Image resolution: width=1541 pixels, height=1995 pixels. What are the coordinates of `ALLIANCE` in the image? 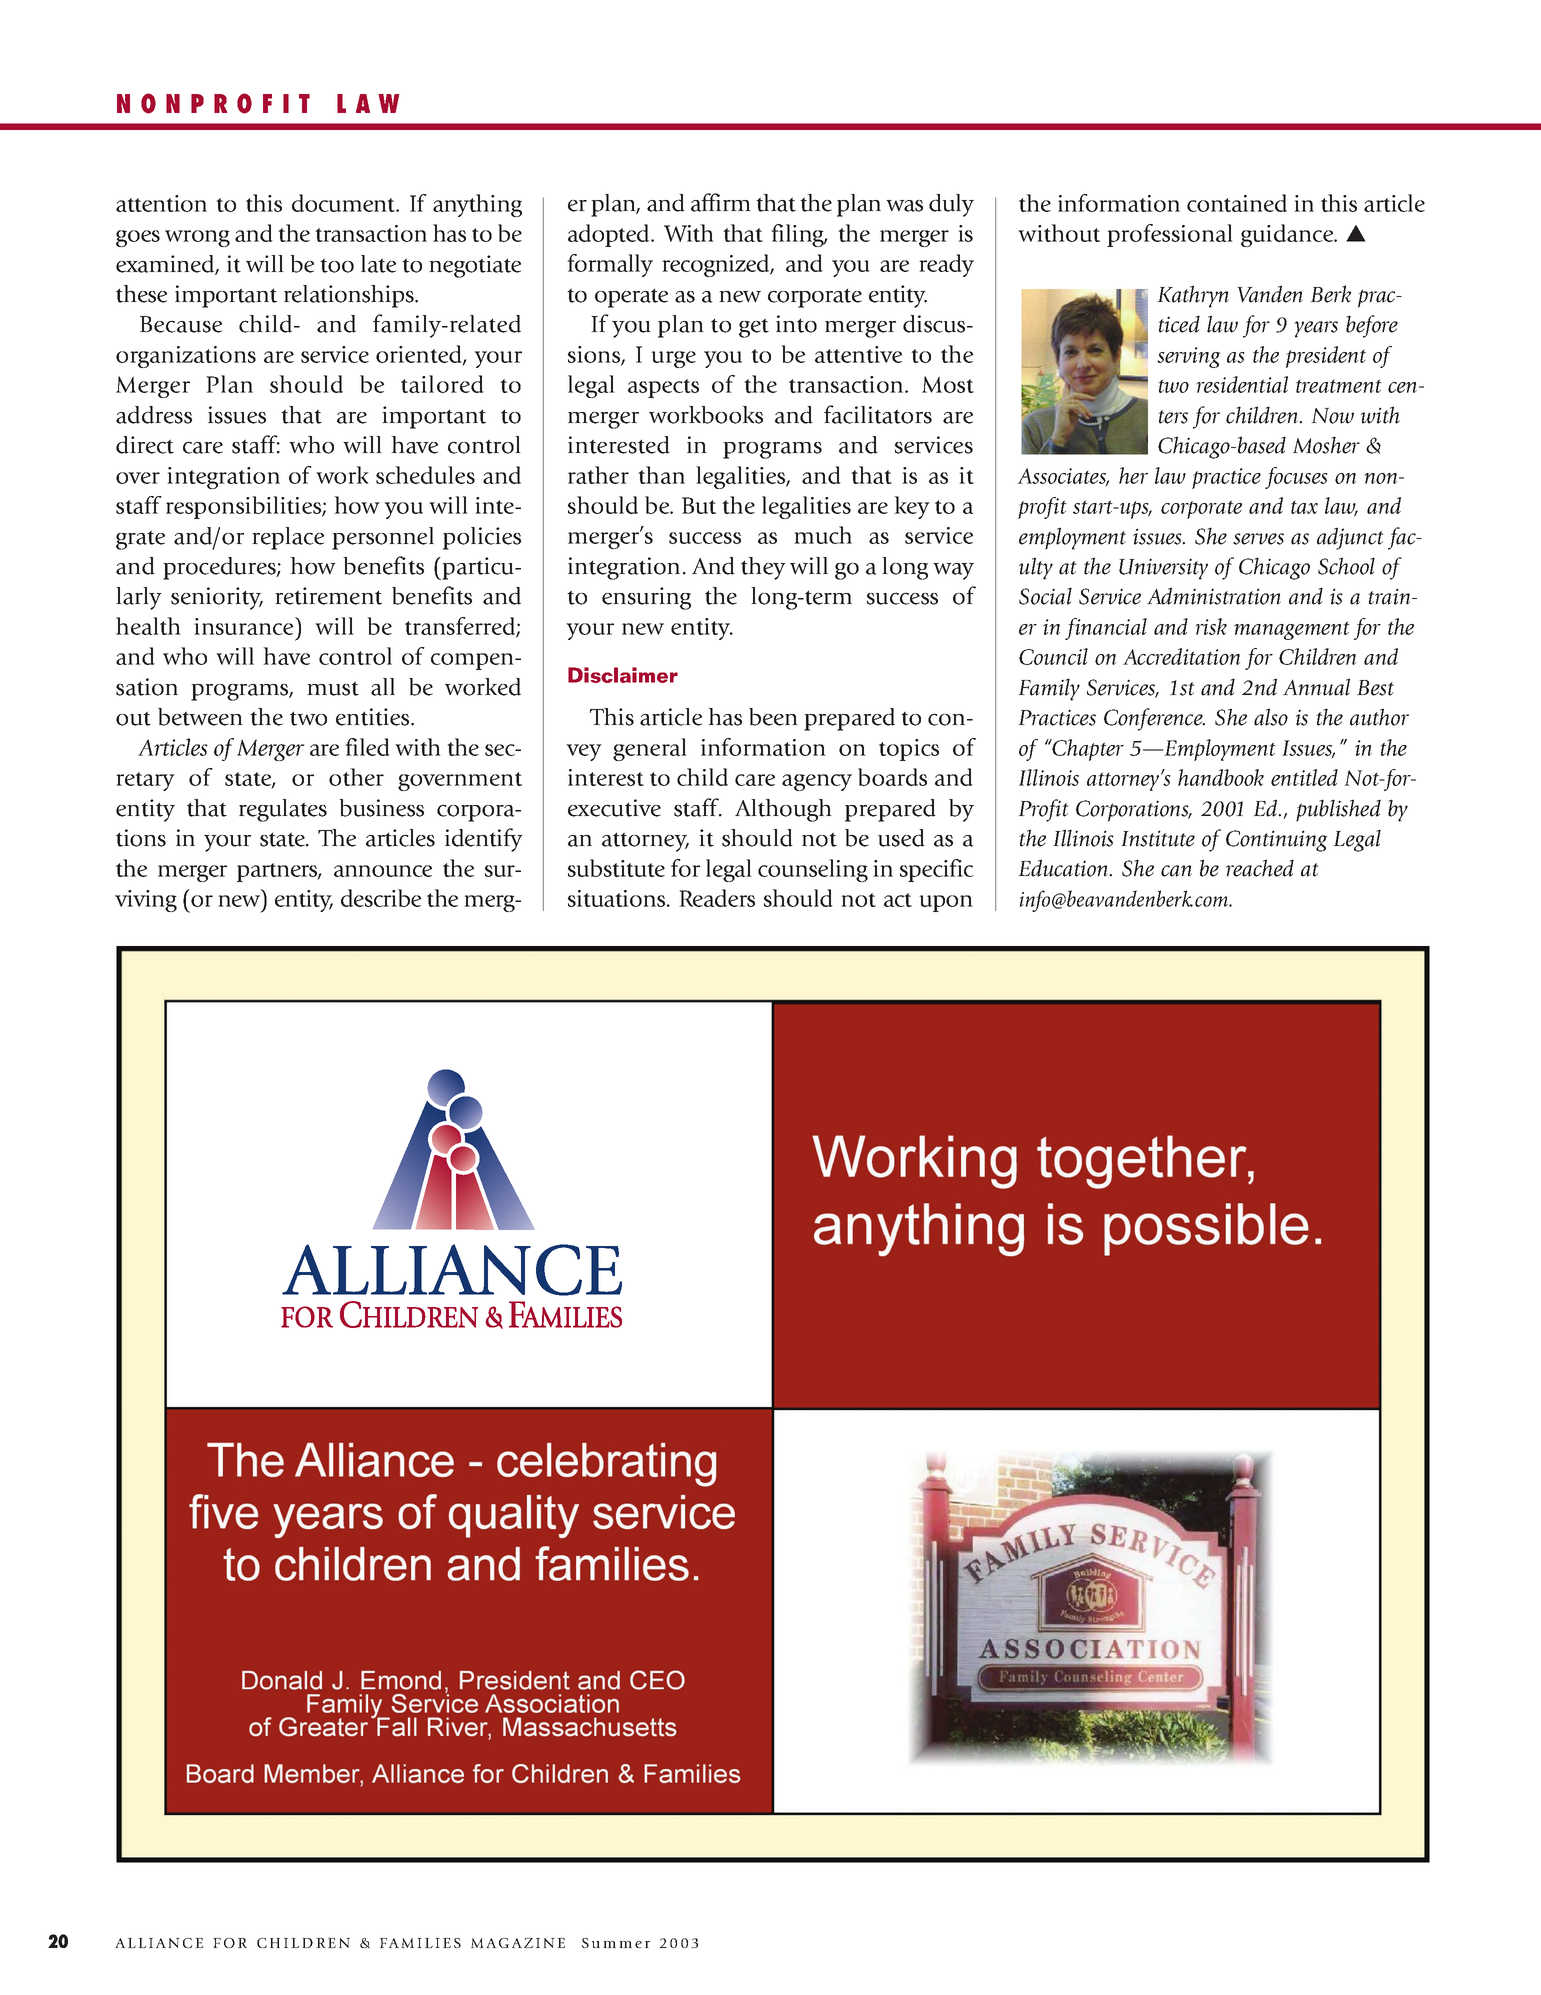 It's located at (159, 1943).
